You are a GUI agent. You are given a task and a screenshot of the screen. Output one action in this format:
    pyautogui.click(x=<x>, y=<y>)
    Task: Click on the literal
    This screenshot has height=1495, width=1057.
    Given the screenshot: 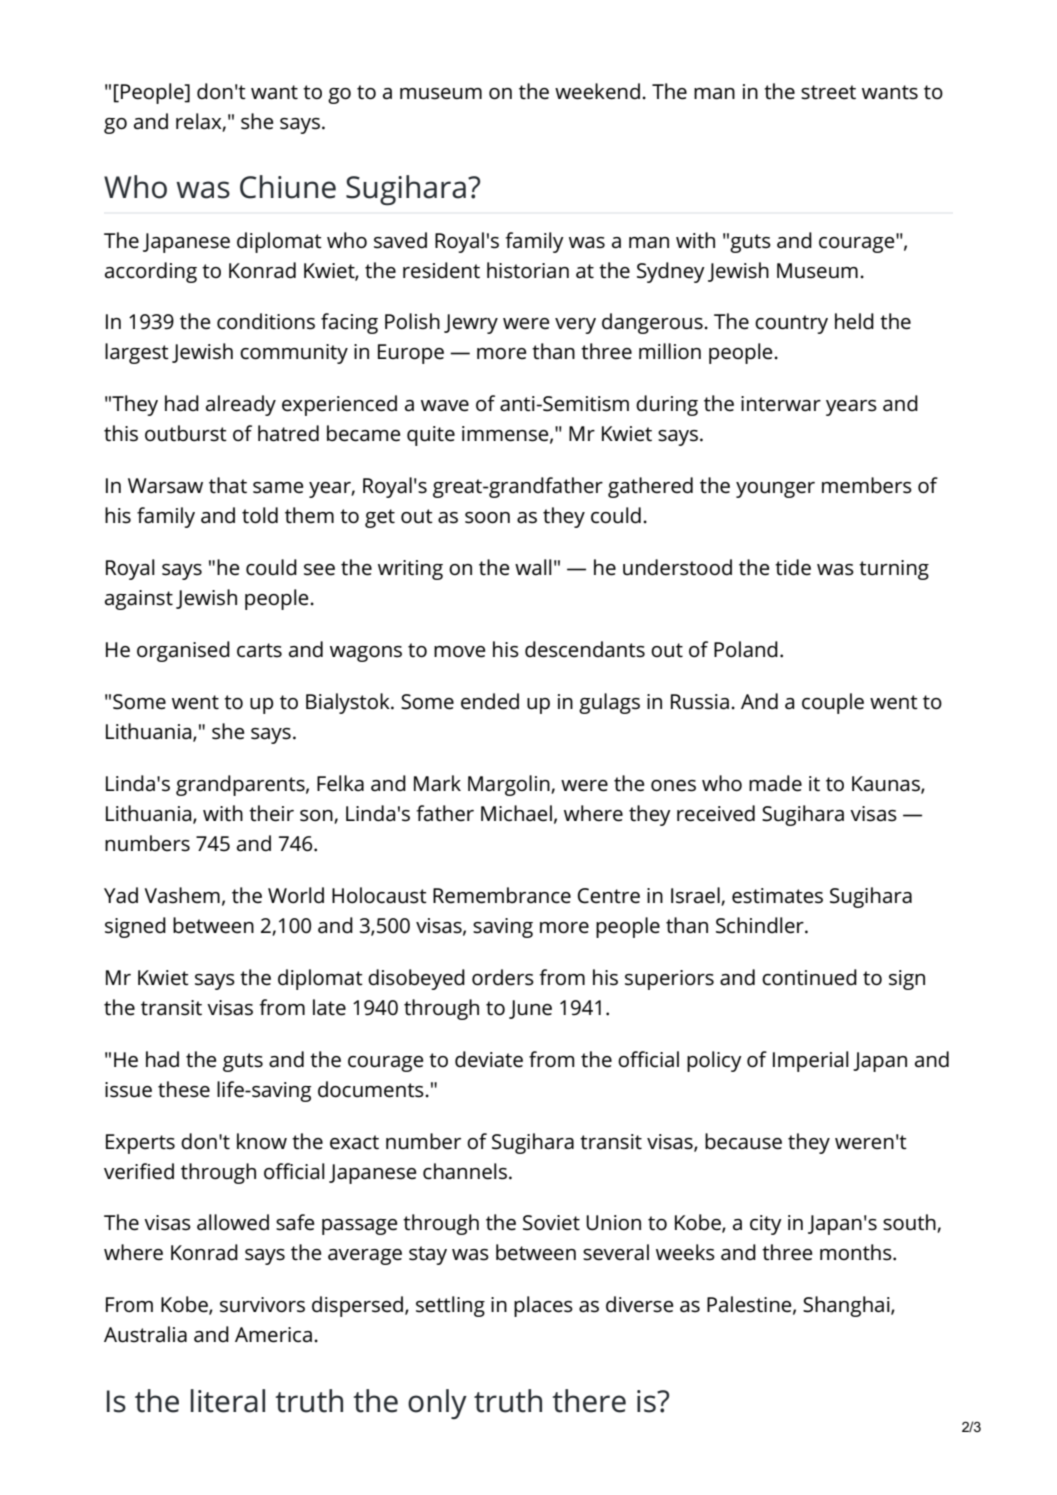 What is the action you would take?
    pyautogui.click(x=228, y=1401)
